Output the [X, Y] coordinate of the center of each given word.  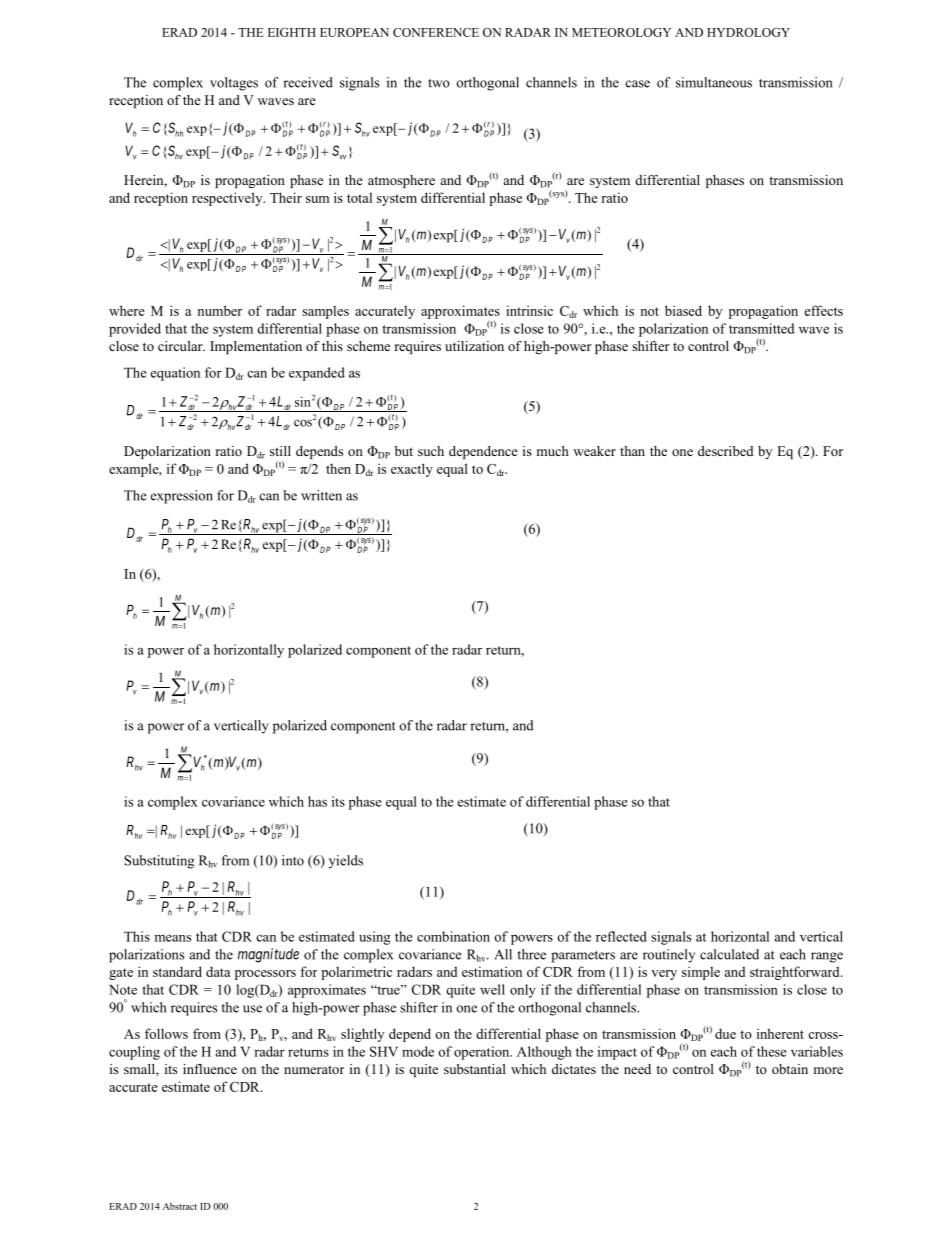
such [431, 451]
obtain [790, 1069]
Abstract [180, 1206]
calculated [729, 954]
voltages [234, 84]
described [726, 451]
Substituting [159, 862]
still [280, 451]
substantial [475, 1069]
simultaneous [714, 82]
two [439, 83]
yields [346, 862]
